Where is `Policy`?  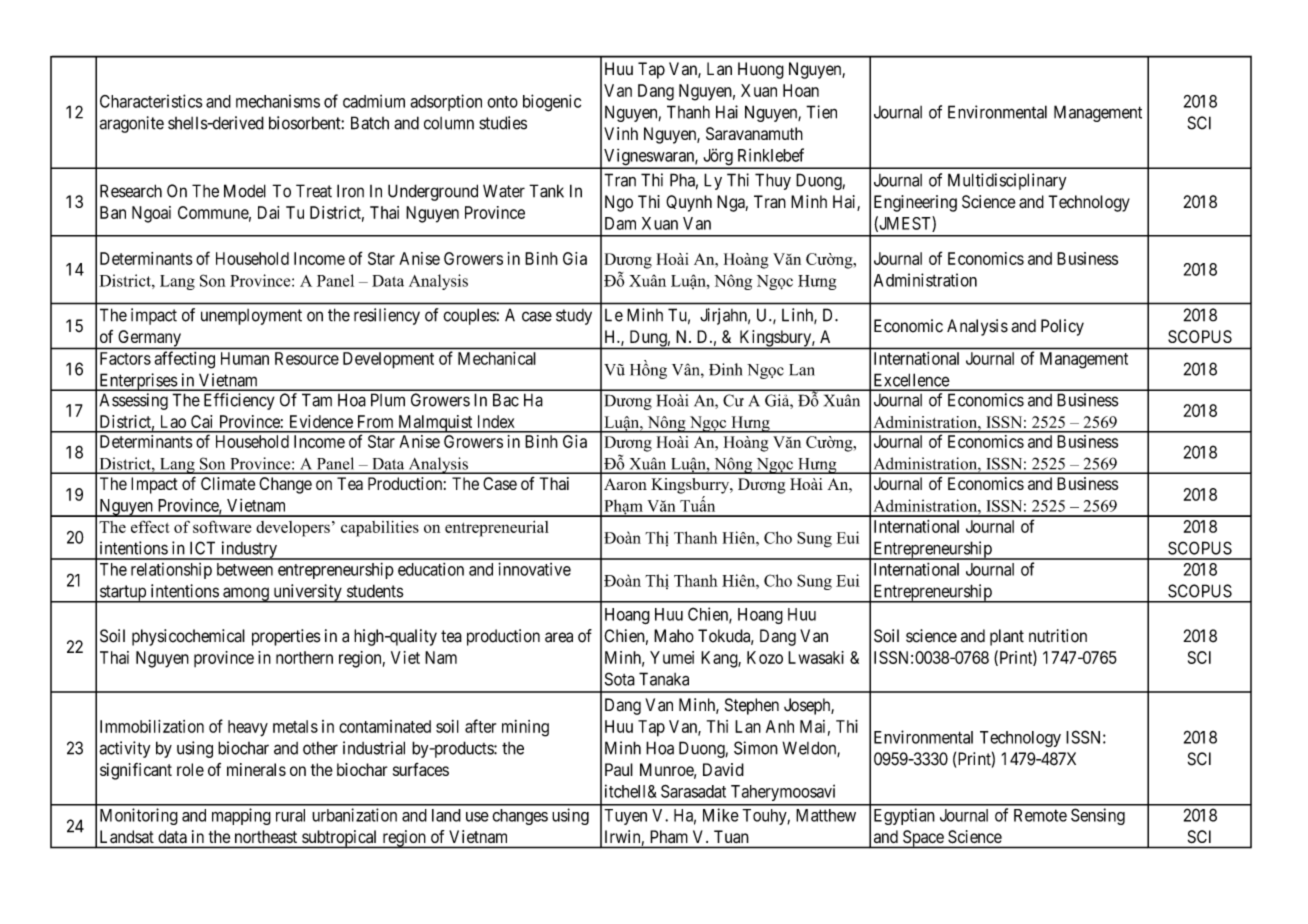
Policy is located at coordinates (1062, 327).
